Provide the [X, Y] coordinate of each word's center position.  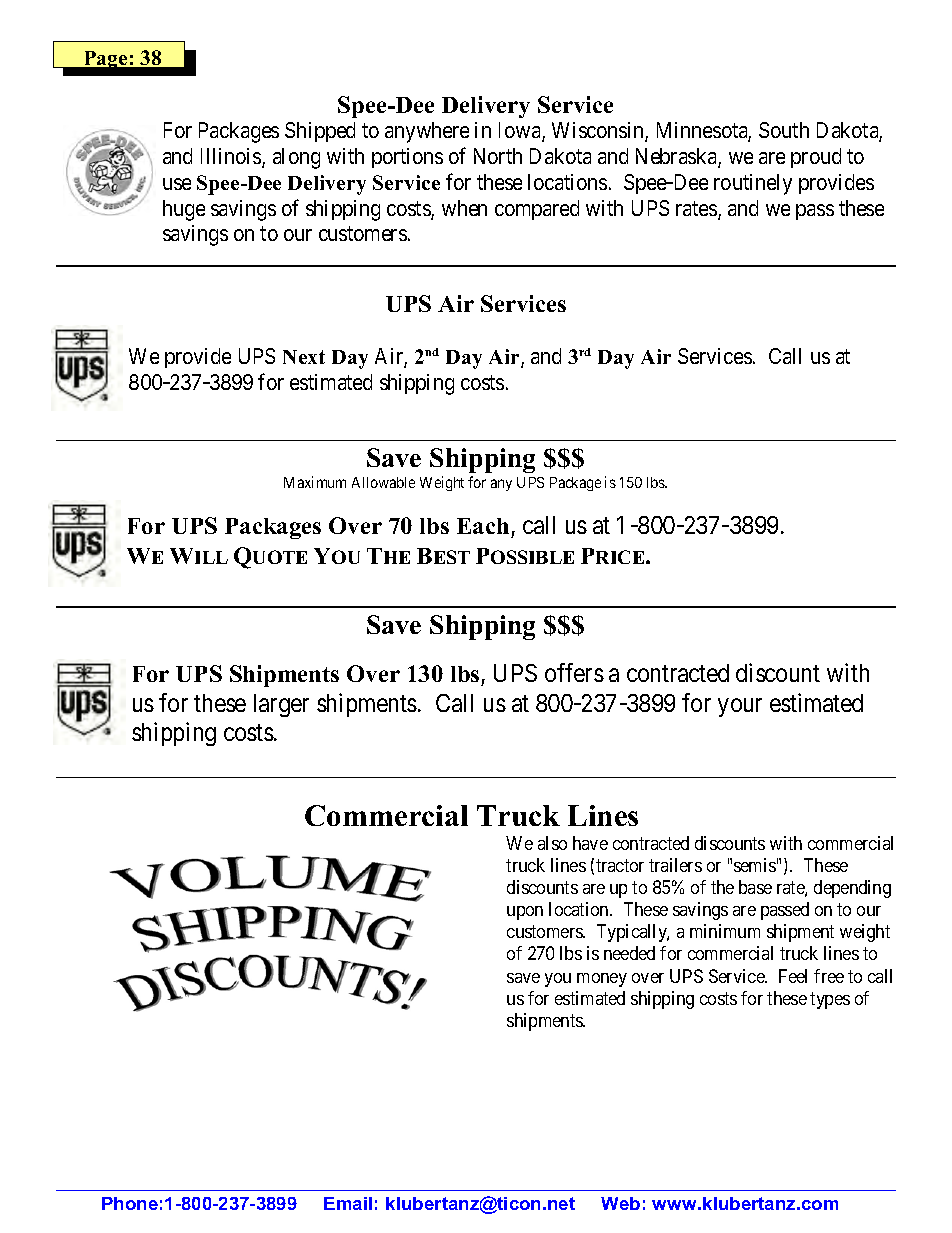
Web [620, 1203]
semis [755, 865]
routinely [753, 184]
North [498, 156]
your [740, 707]
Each [483, 526]
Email [348, 1203]
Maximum [315, 482]
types [830, 1000]
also [552, 843]
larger [281, 705]
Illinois [232, 157]
